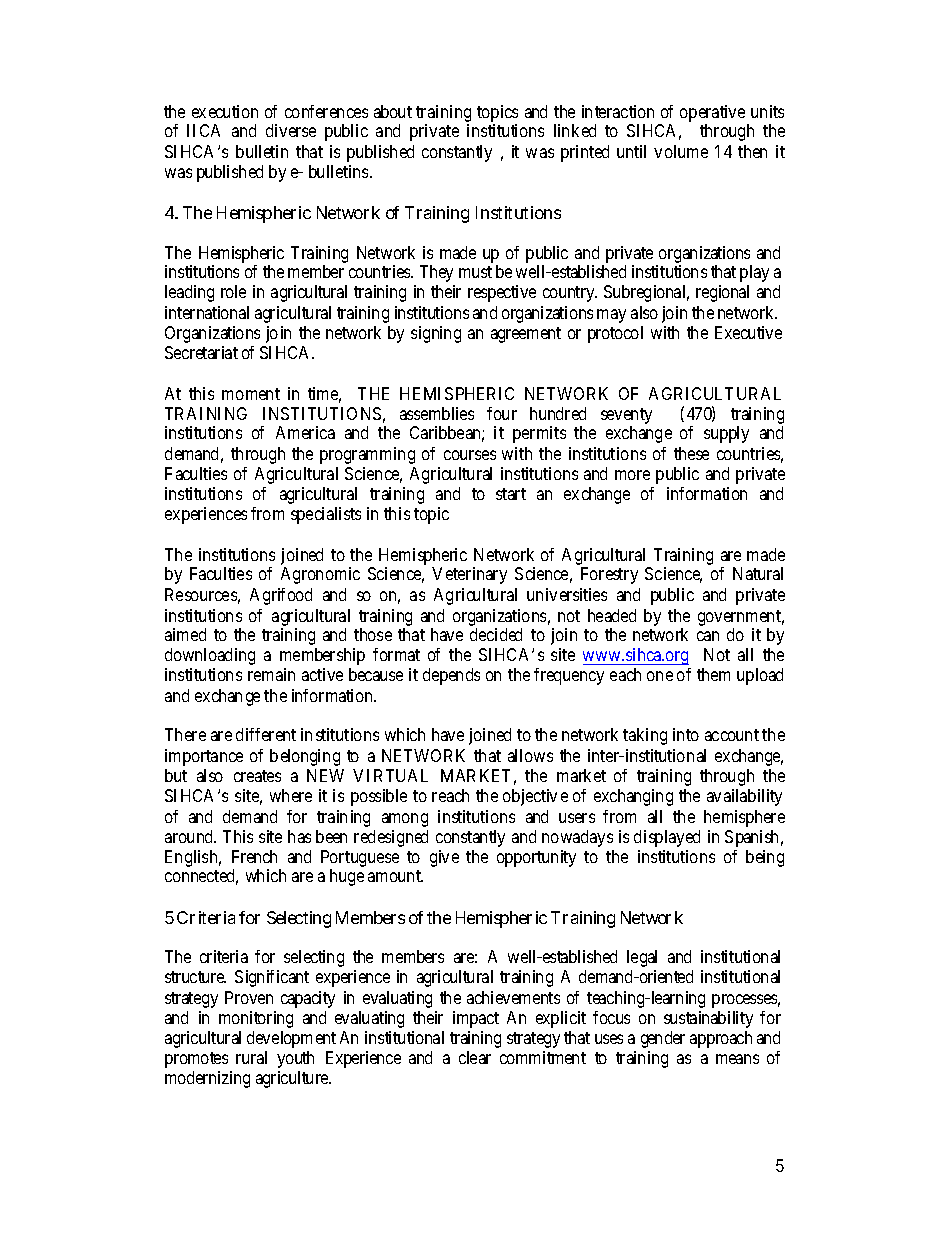 The image size is (952, 1233). What do you see at coordinates (320, 575) in the screenshot?
I see `Agronomic` at bounding box center [320, 575].
